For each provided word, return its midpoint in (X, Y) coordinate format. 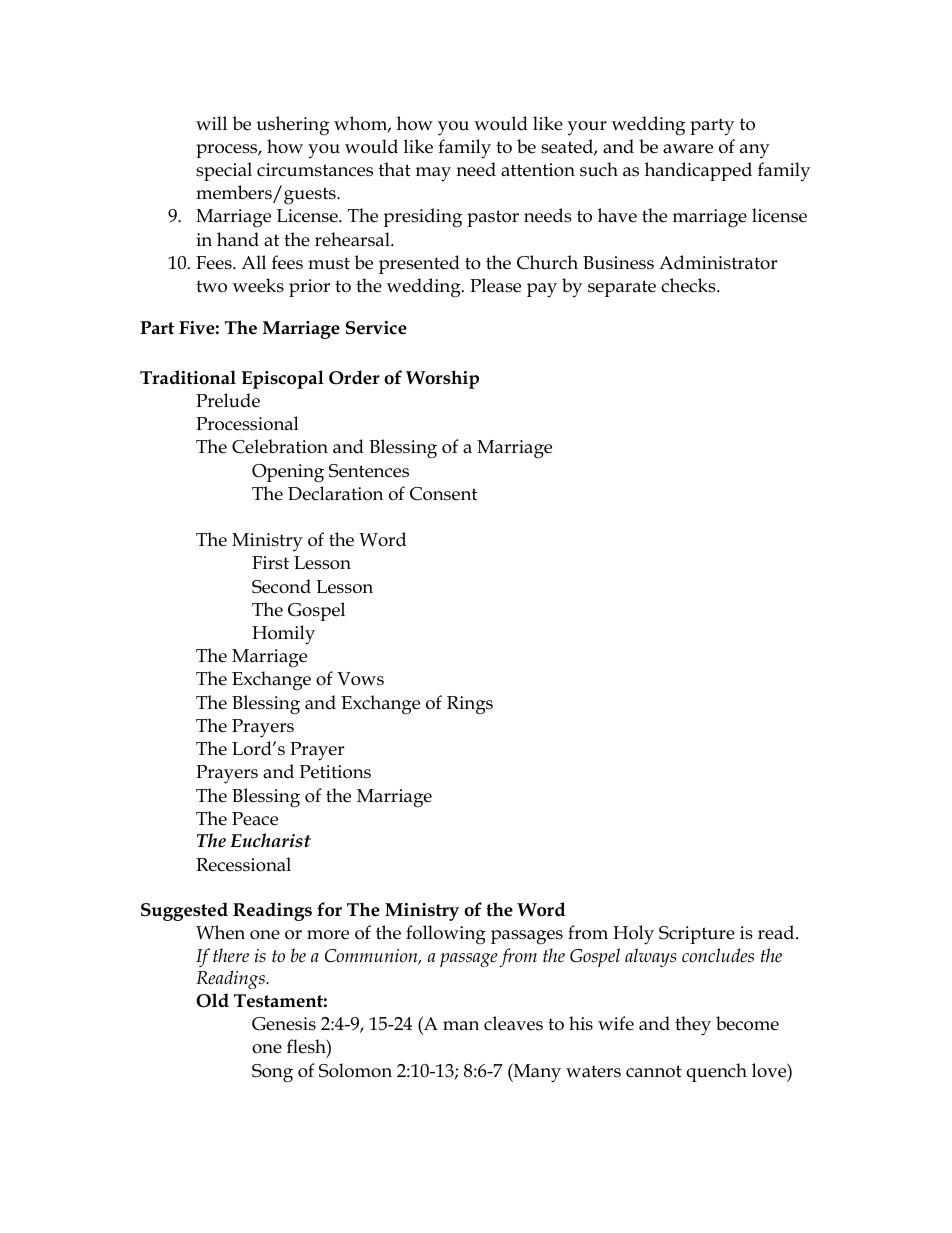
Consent (443, 494)
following (446, 935)
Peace (255, 819)
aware (688, 149)
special (224, 171)
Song (272, 1073)
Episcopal (282, 379)
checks (689, 285)
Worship (442, 379)
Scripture (697, 935)
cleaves (513, 1023)
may (433, 174)
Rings (470, 705)
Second (281, 586)
